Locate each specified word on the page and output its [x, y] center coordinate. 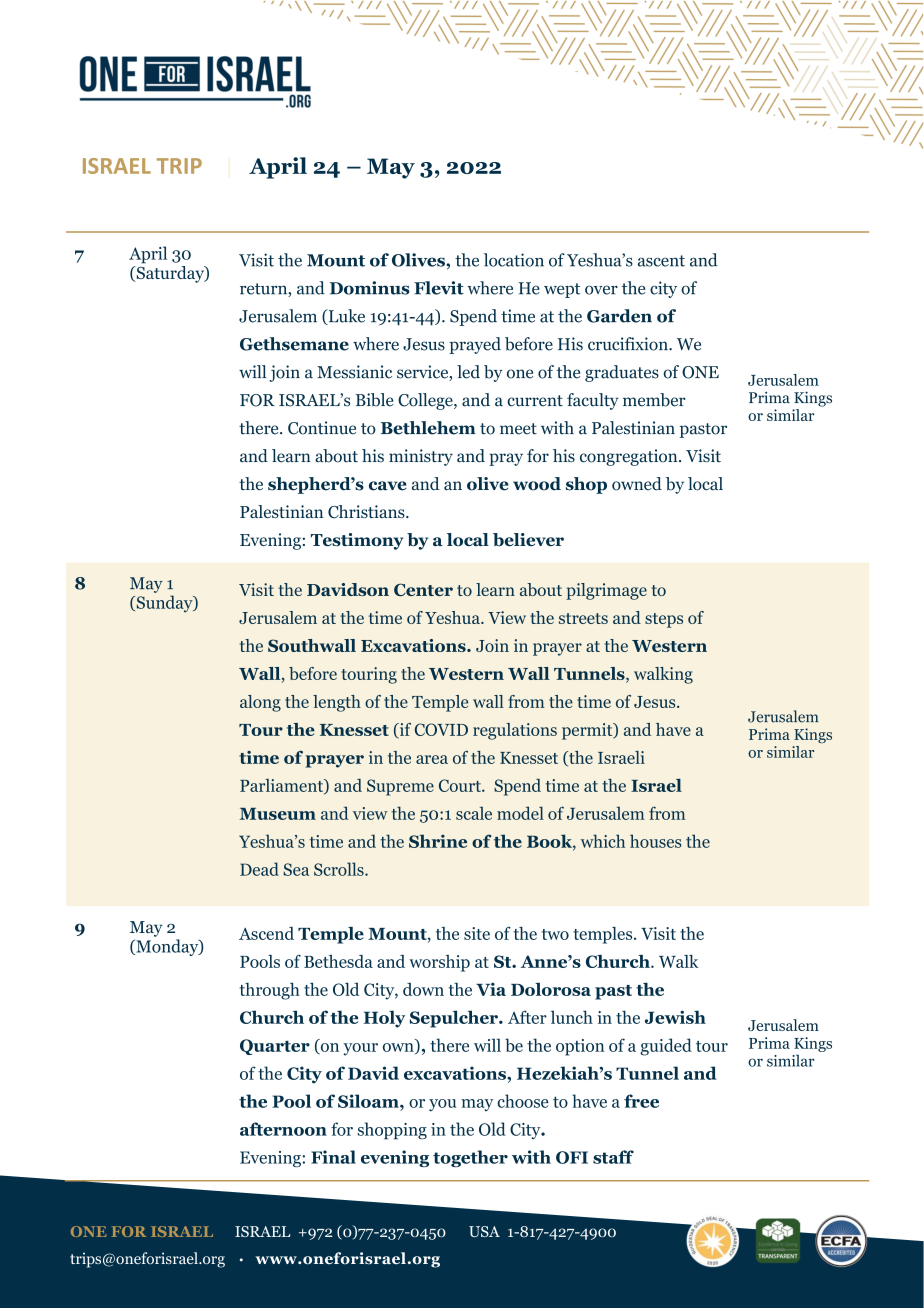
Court [461, 785]
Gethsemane [294, 344]
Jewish [675, 1017]
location [514, 260]
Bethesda [338, 961]
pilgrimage [606, 591]
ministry [421, 457]
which [603, 841]
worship [439, 963]
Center [423, 589]
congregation [630, 457]
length [337, 703]
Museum [278, 814]
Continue [322, 428]
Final [333, 1157]
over [601, 290]
